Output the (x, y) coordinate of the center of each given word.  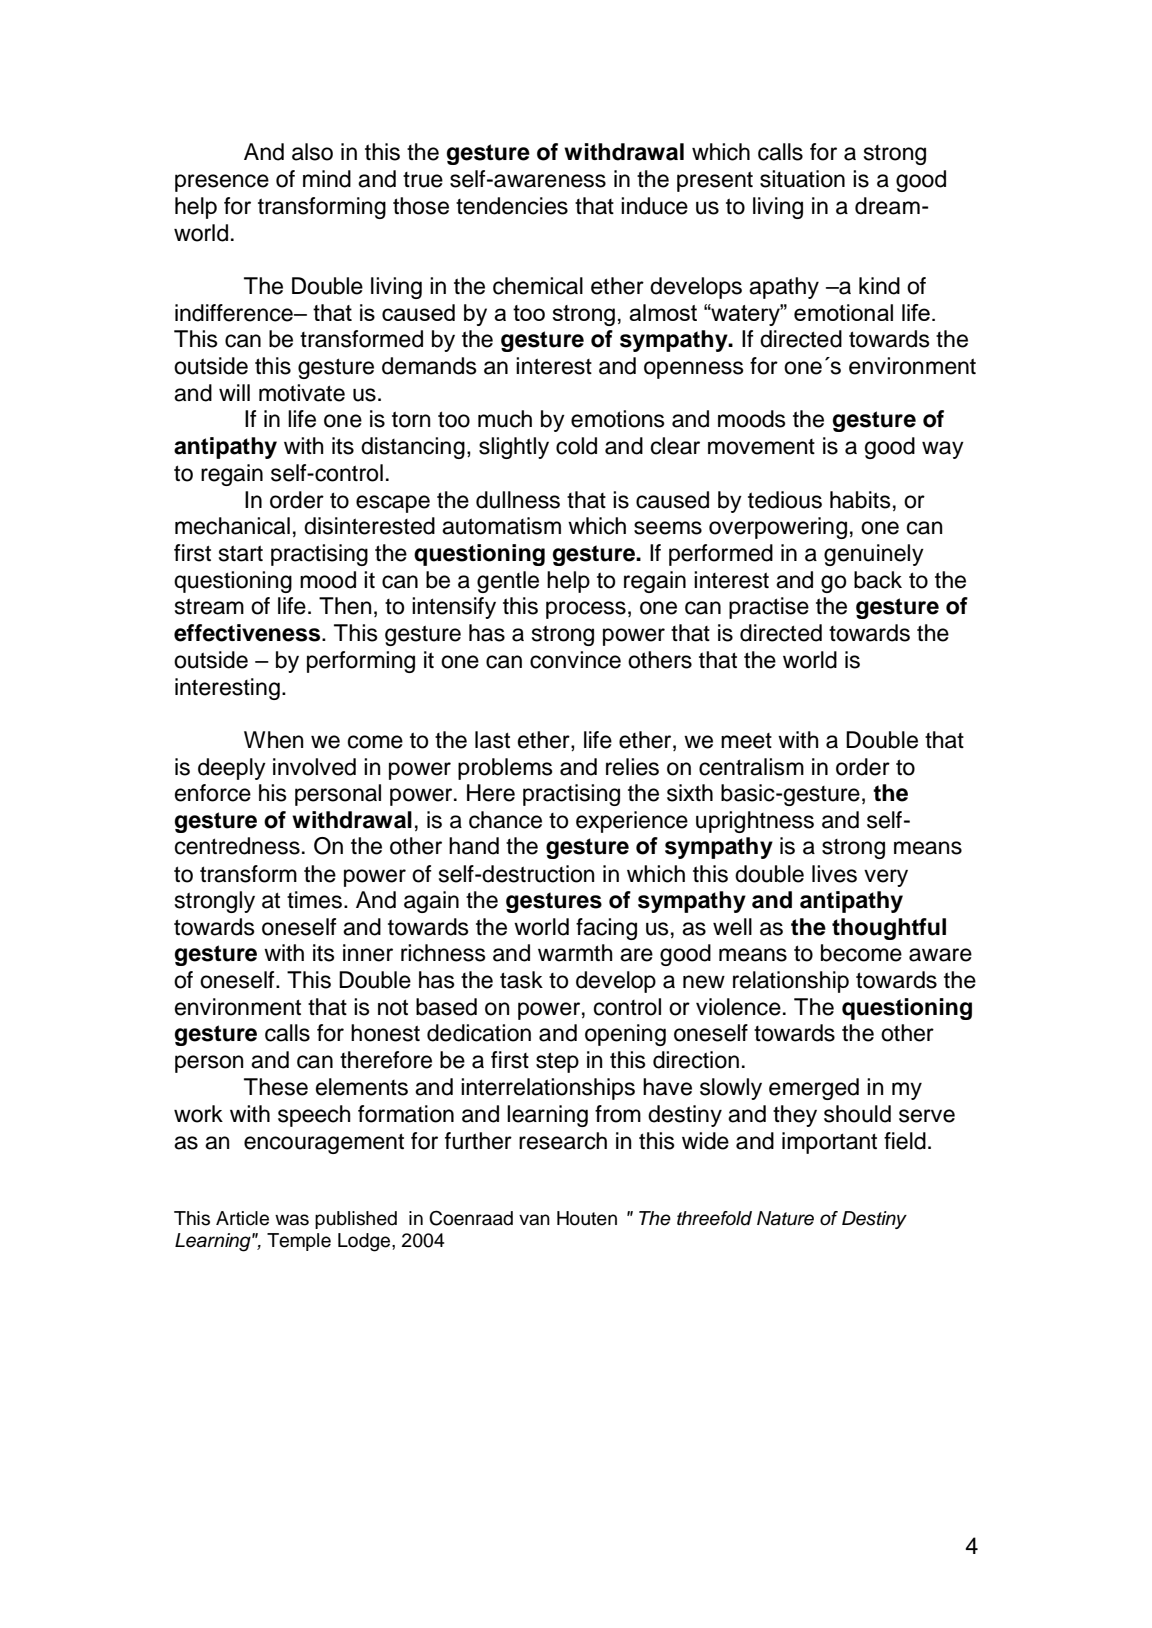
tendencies (512, 206)
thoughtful (889, 929)
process (586, 610)
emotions (618, 419)
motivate (302, 393)
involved (314, 767)
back (878, 580)
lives (834, 874)
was (292, 1220)
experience (632, 822)
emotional (843, 312)
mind (327, 179)
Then (345, 606)
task (521, 980)
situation (802, 179)
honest (385, 1033)
